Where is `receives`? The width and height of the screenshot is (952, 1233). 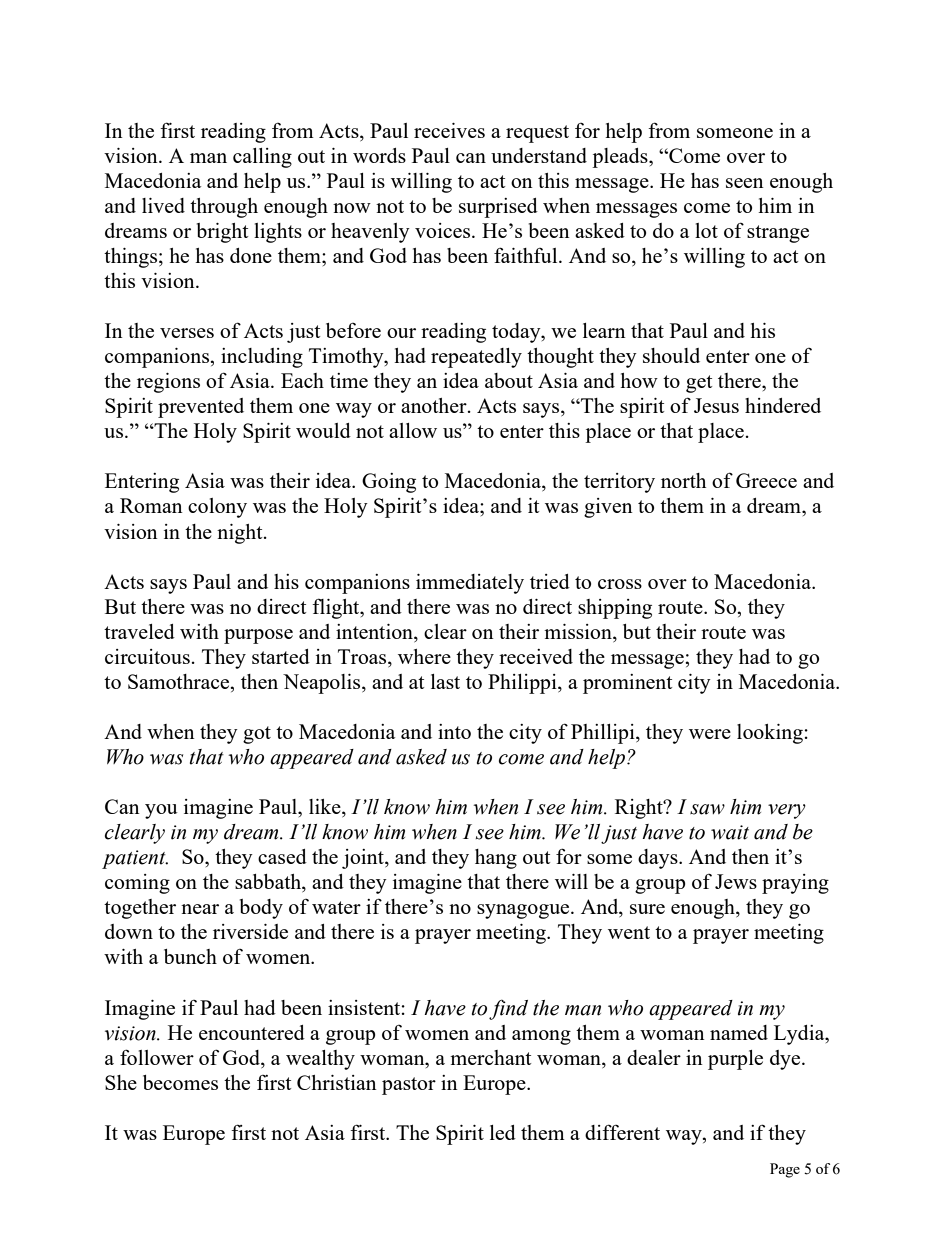 receives is located at coordinates (449, 130).
